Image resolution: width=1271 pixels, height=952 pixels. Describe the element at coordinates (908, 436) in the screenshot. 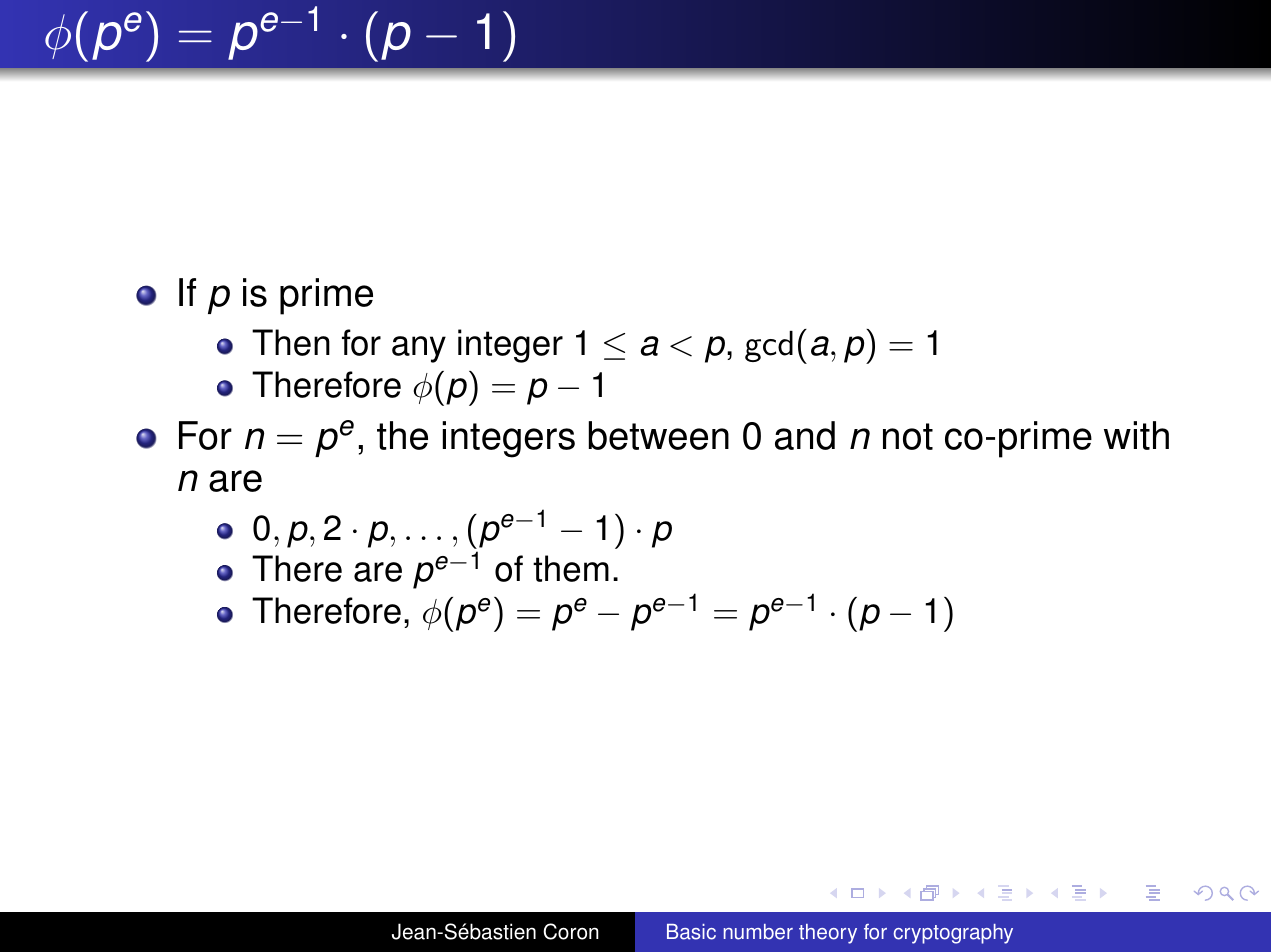

I see `not` at that location.
